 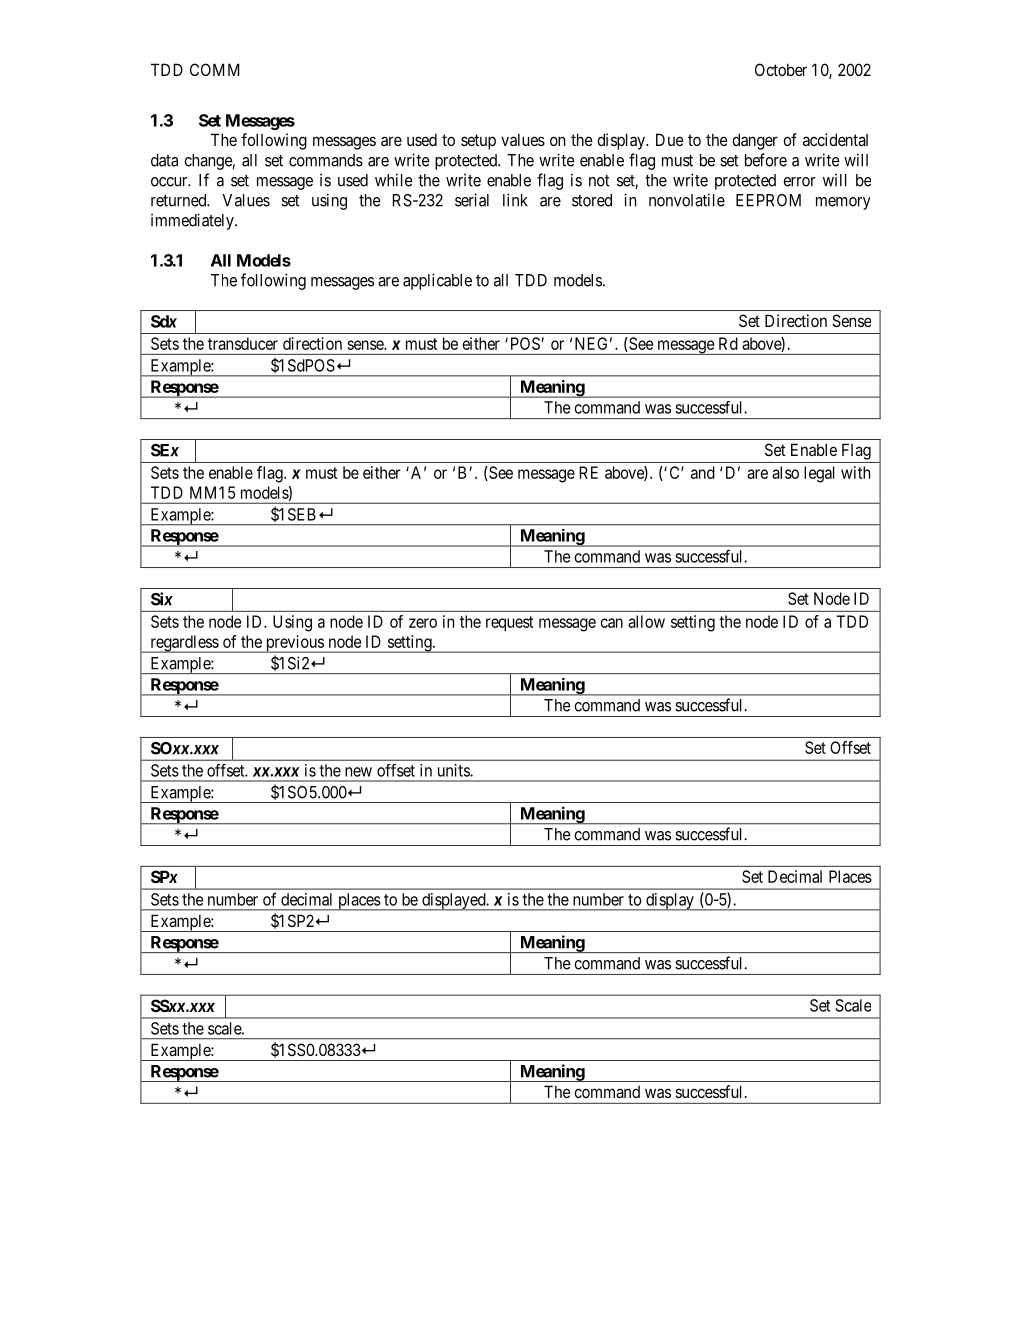 What do you see at coordinates (510, 623) in the image?
I see `request` at bounding box center [510, 623].
